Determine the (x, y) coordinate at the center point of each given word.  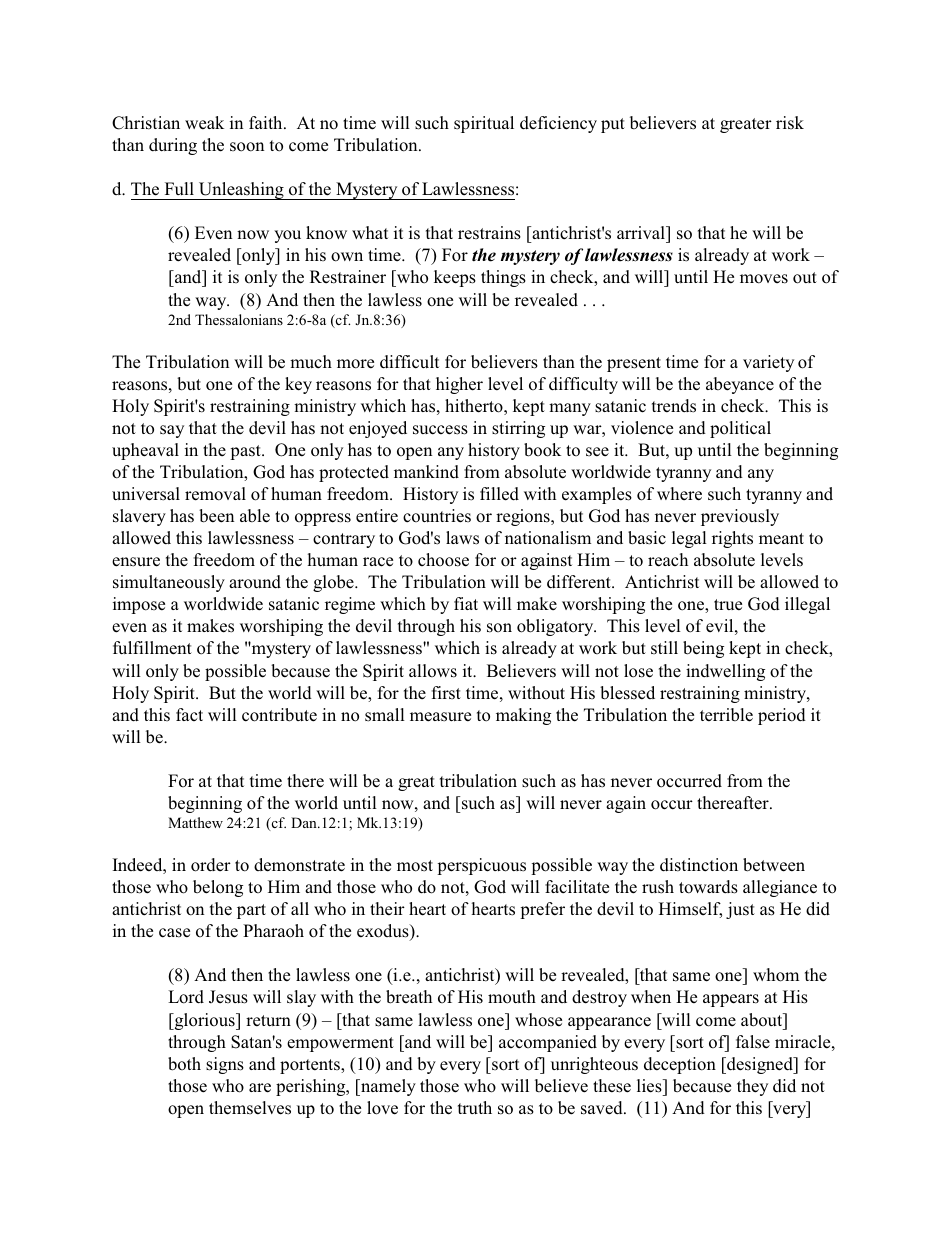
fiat (466, 603)
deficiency (558, 124)
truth (475, 1107)
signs (225, 1065)
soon (247, 147)
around (255, 582)
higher (459, 385)
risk (790, 122)
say (172, 431)
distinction (699, 865)
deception (680, 1065)
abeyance (740, 385)
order (211, 865)
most (415, 866)
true (728, 604)
